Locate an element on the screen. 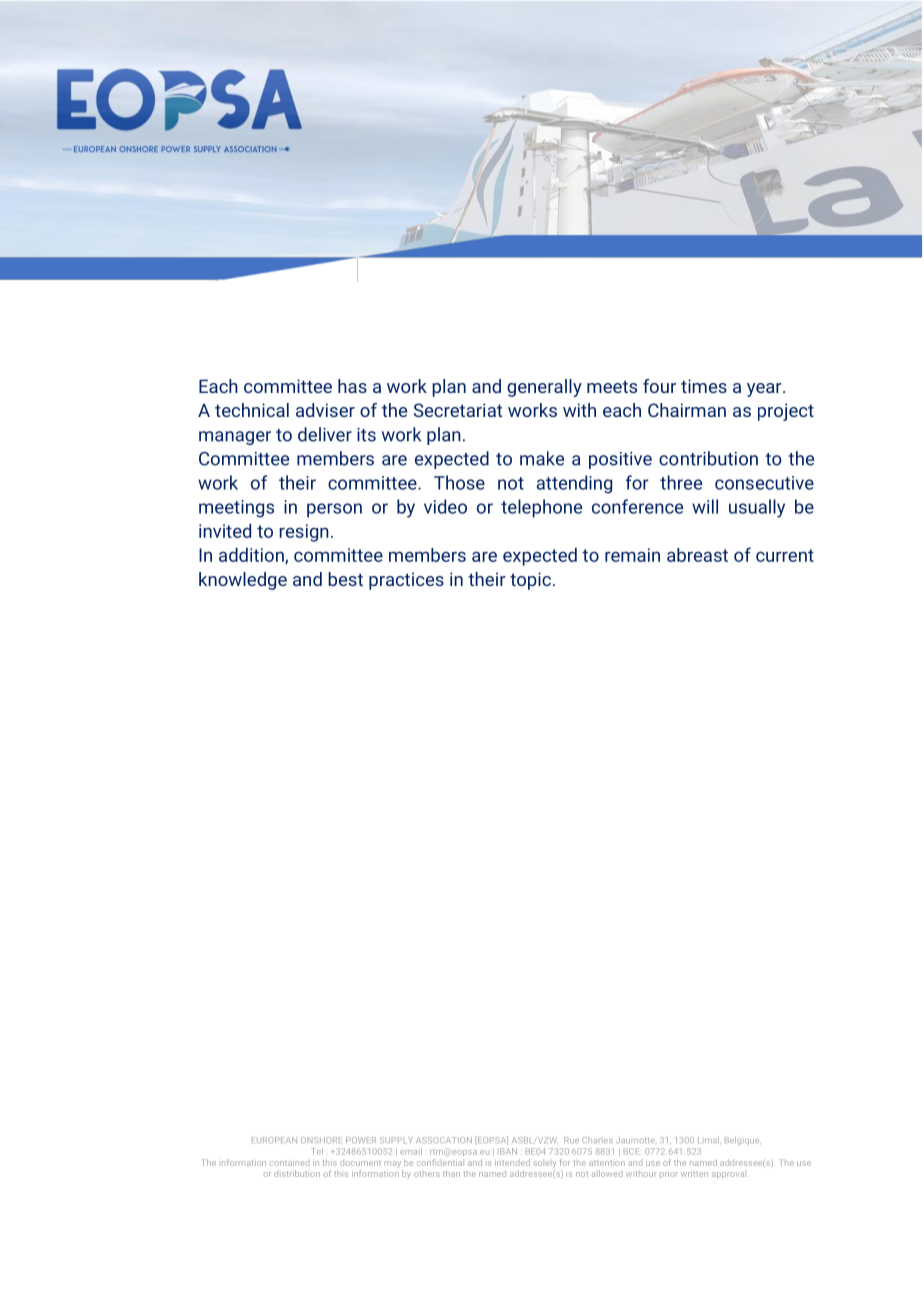 This screenshot has height=1307, width=924. abreast is located at coordinates (697, 555).
